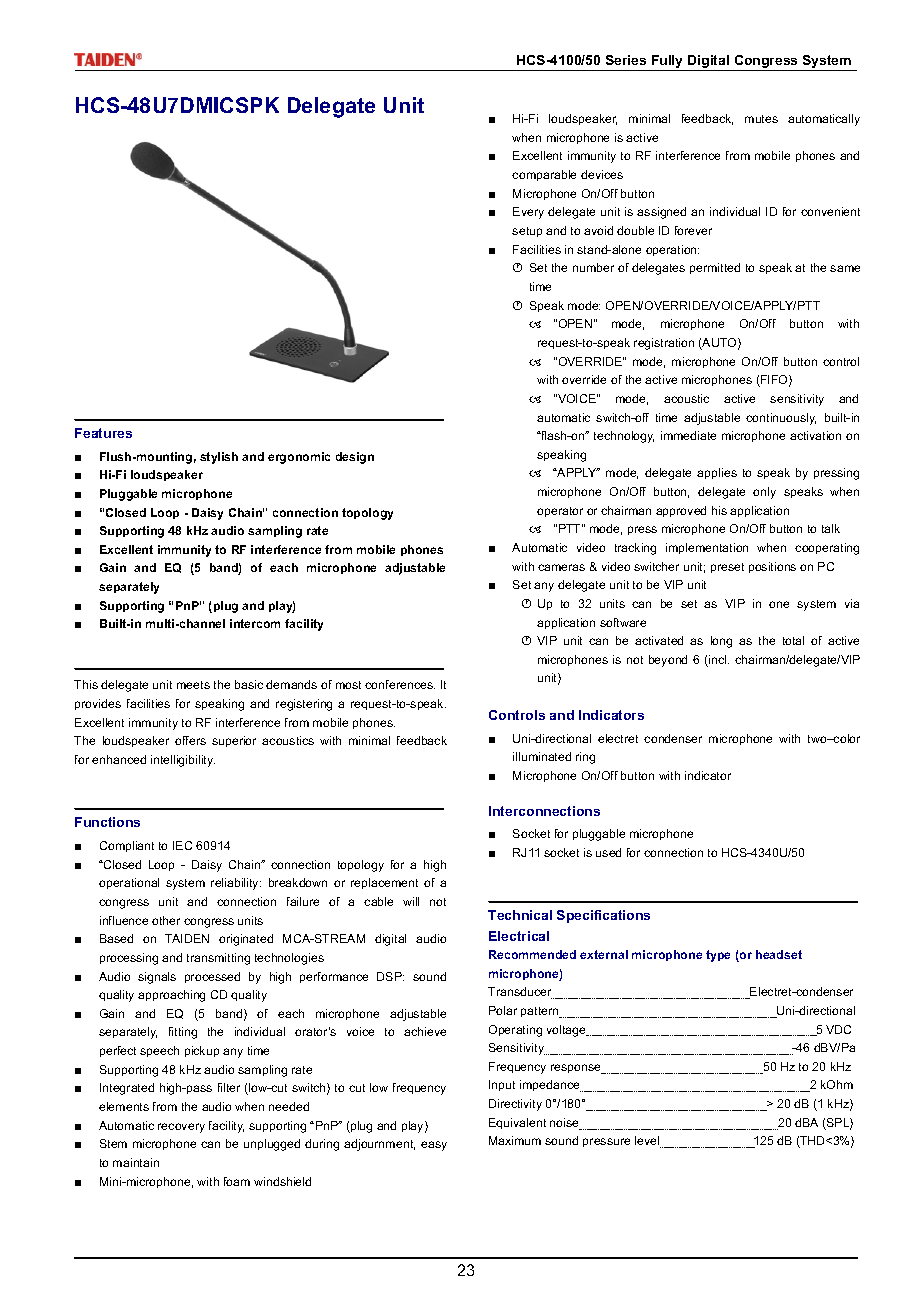  What do you see at coordinates (761, 119) in the image?
I see `mutes` at bounding box center [761, 119].
